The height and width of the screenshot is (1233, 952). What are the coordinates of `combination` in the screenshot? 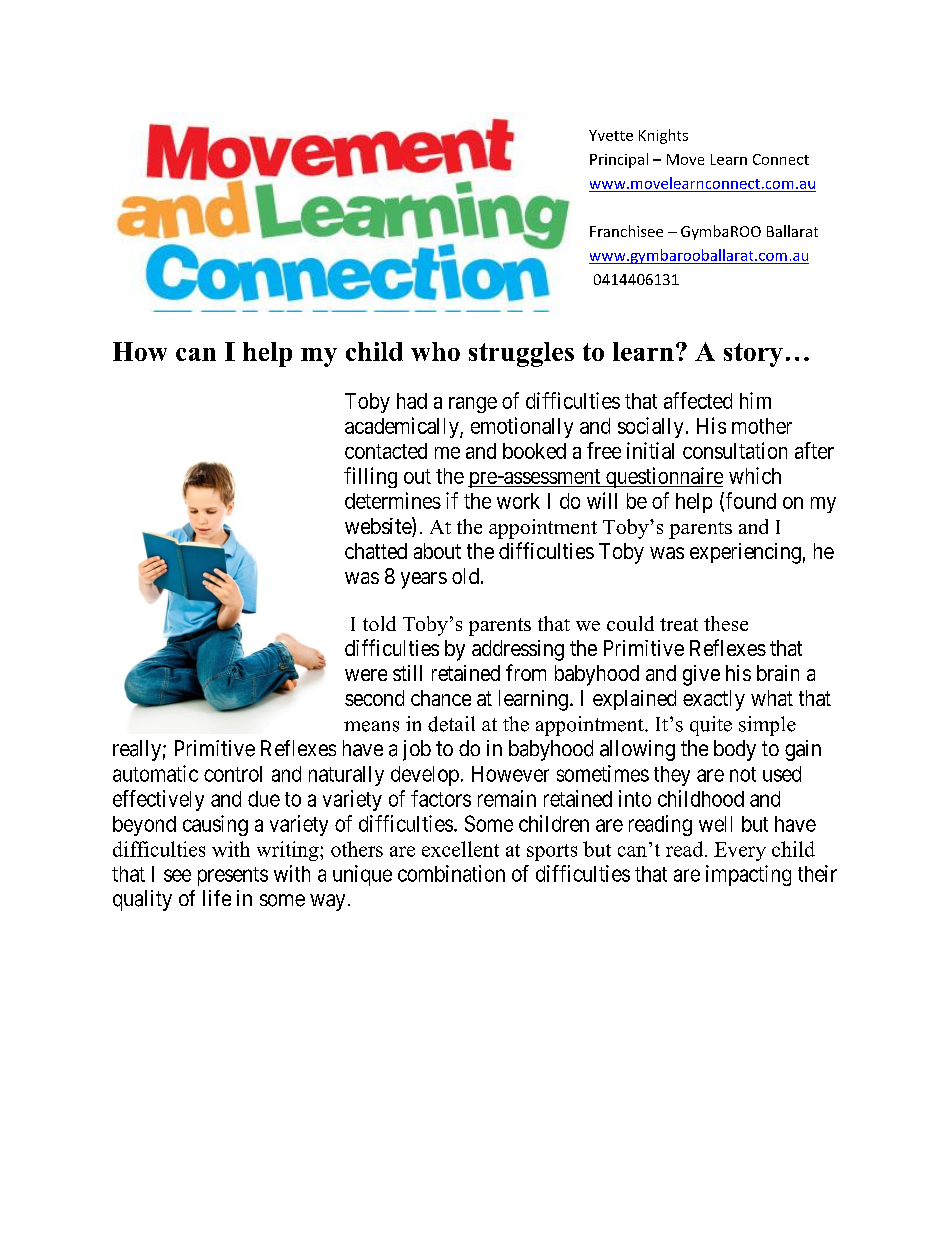 It's located at (451, 873).
